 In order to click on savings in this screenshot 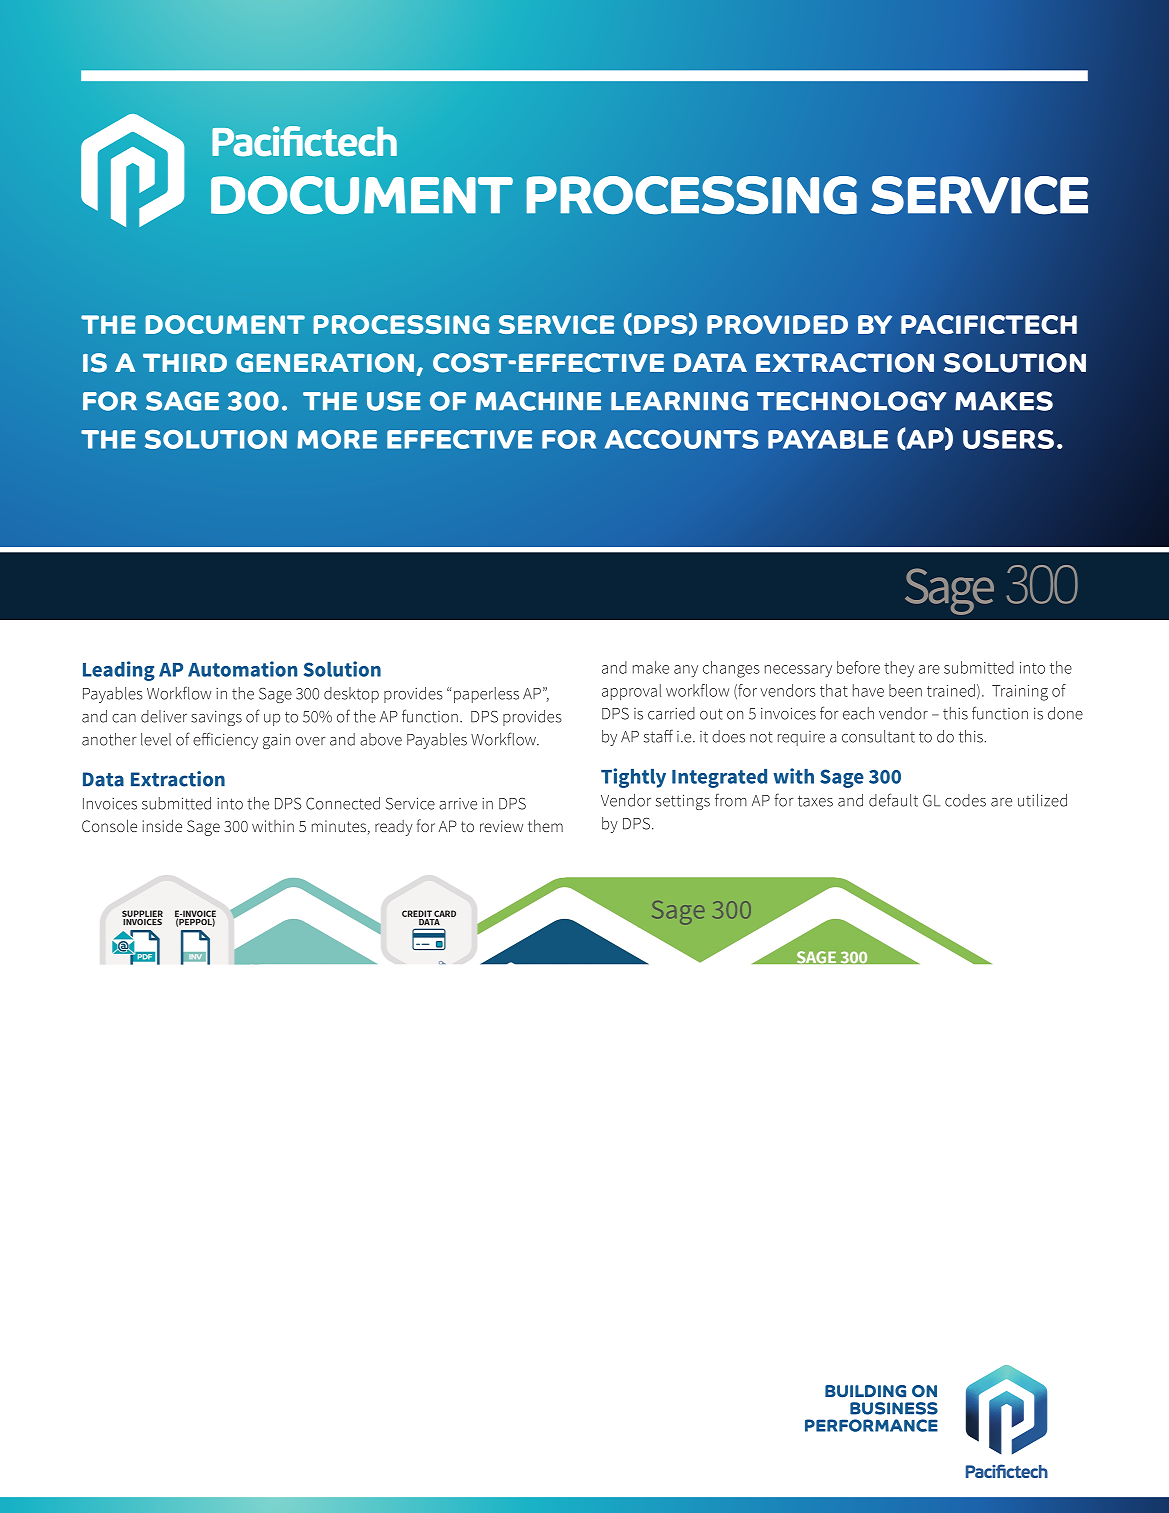, I will do `click(216, 718)`.
